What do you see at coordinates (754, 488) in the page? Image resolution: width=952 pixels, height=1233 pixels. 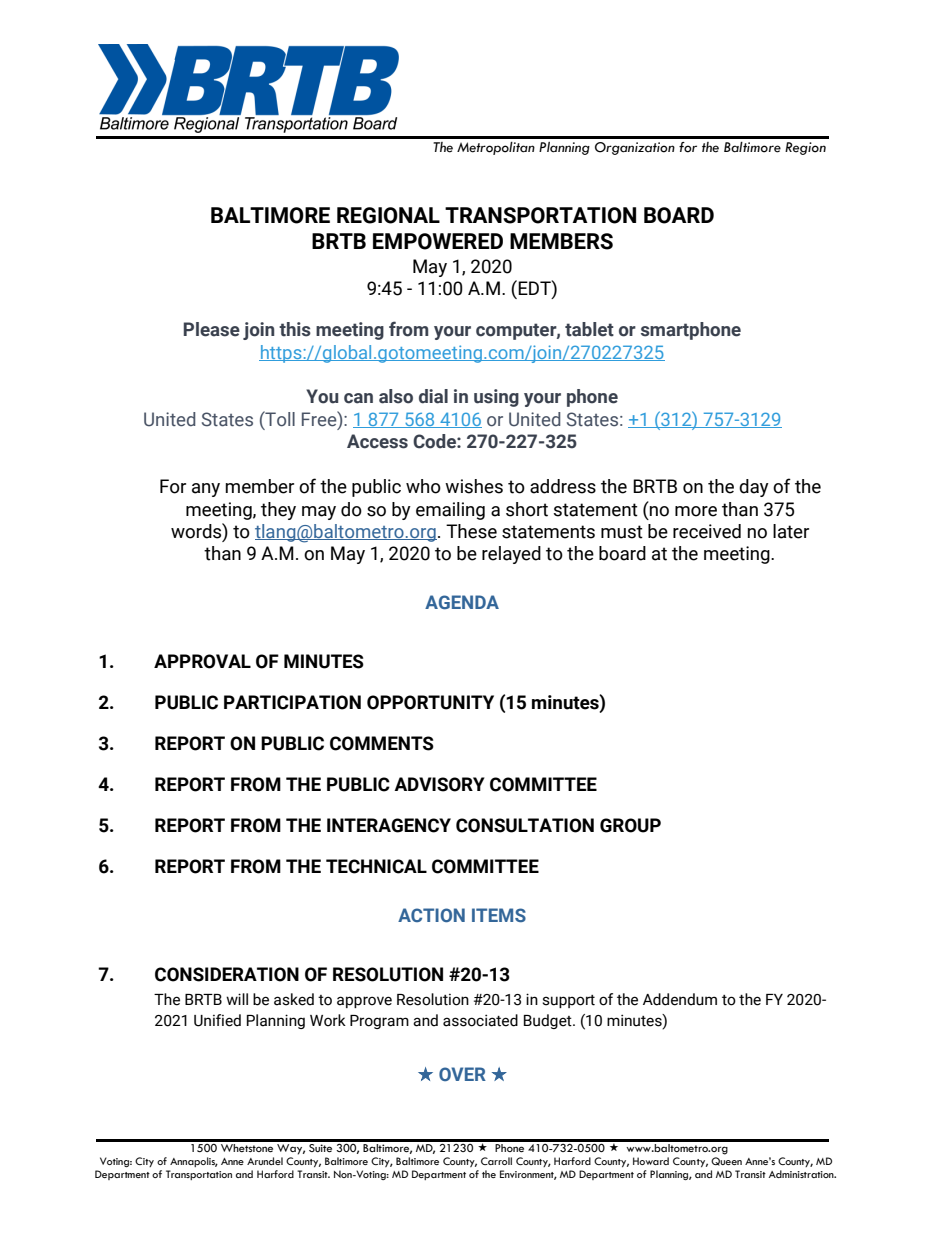 I see `day` at bounding box center [754, 488].
